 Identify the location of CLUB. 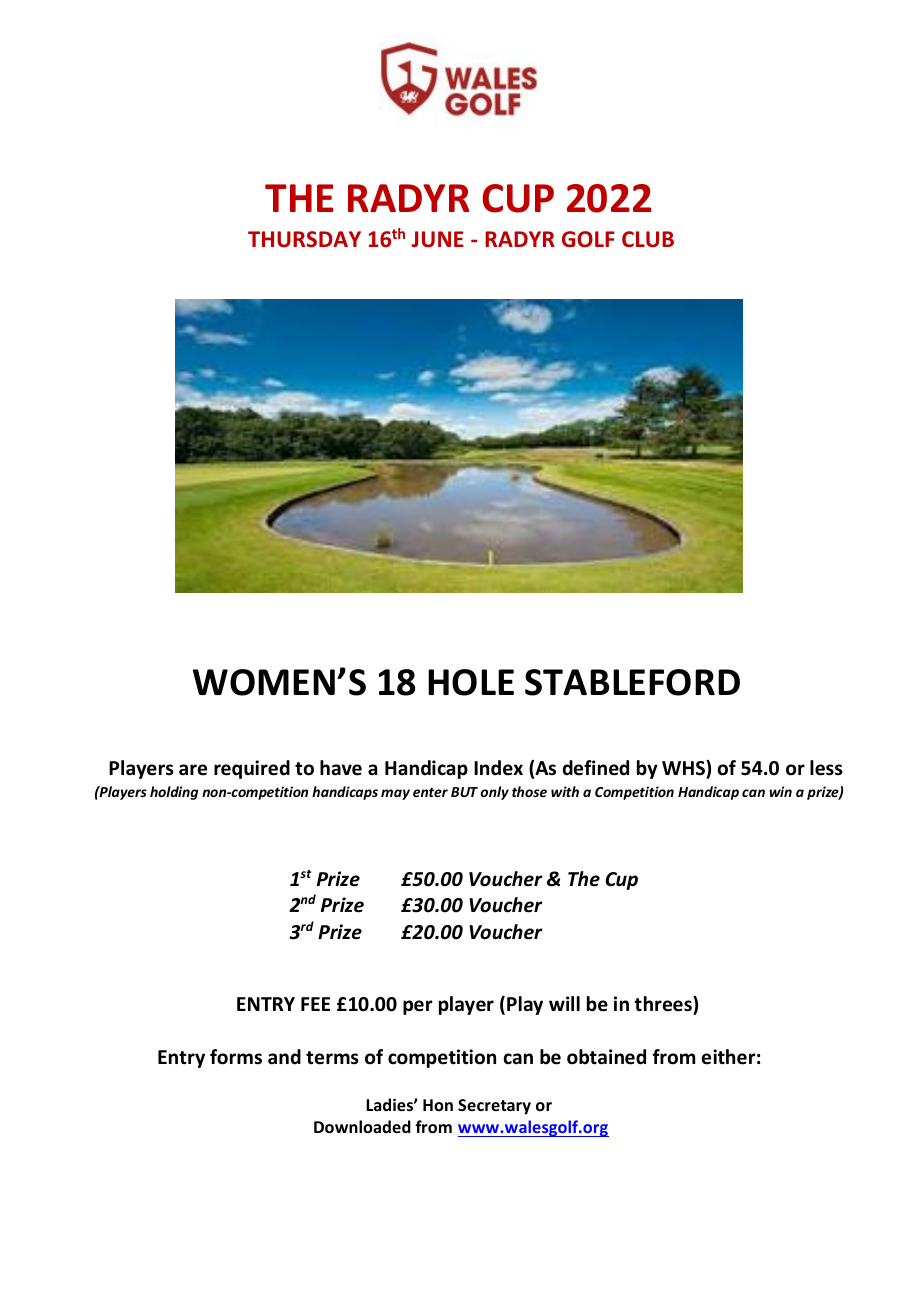
(648, 239).
